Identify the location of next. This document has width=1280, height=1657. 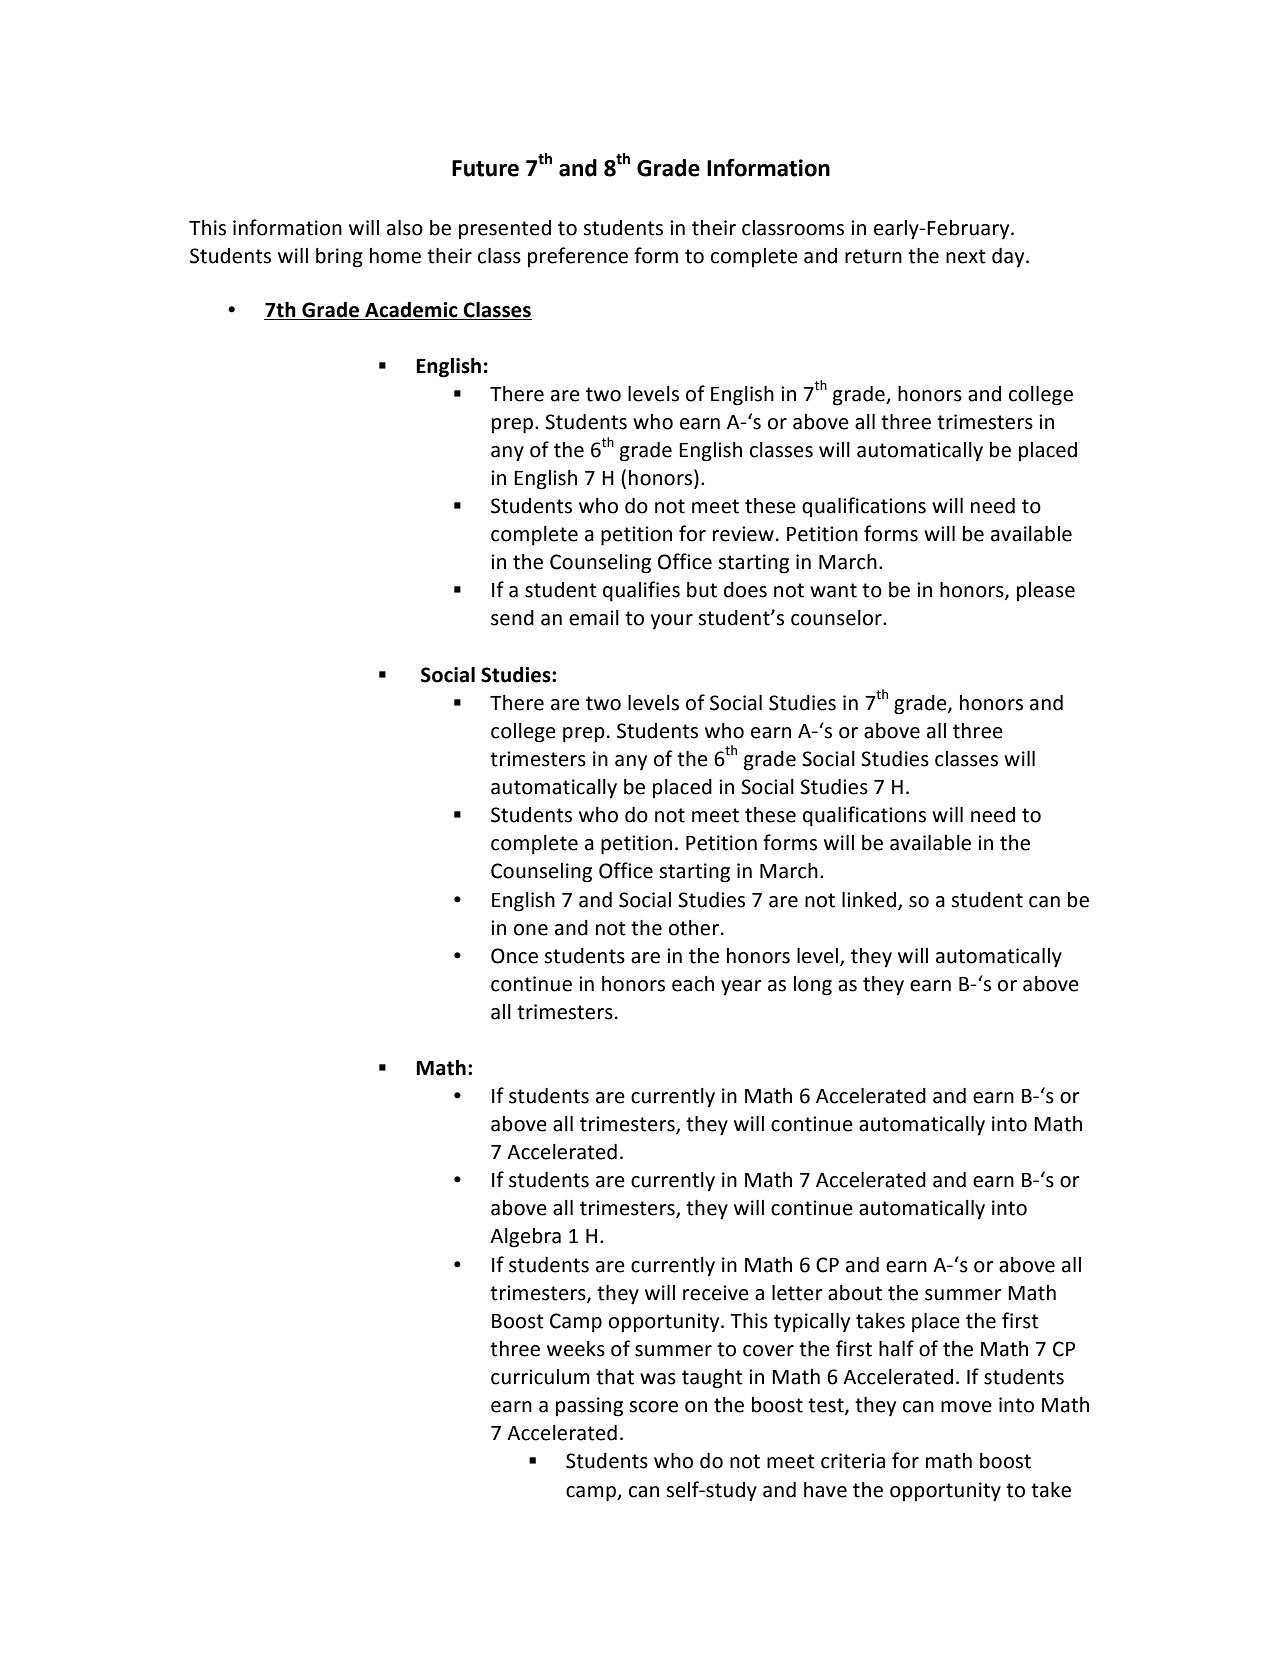
(966, 256).
